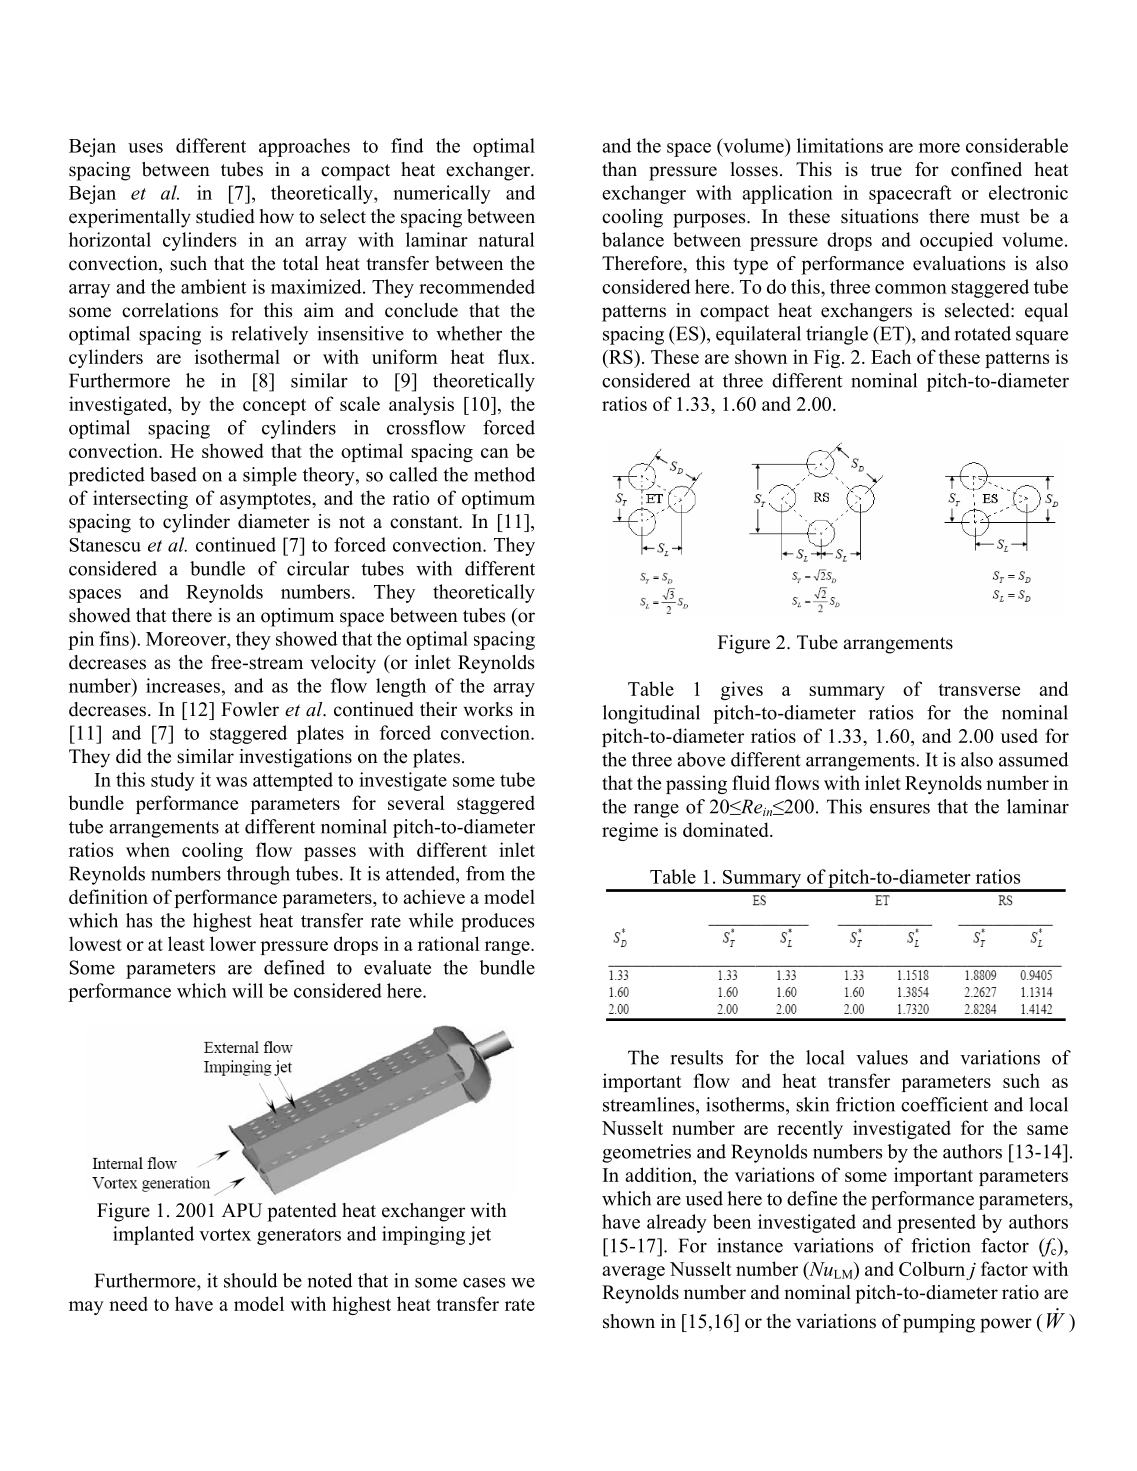 Image resolution: width=1137 pixels, height=1471 pixels. I want to click on transverse, so click(979, 690).
